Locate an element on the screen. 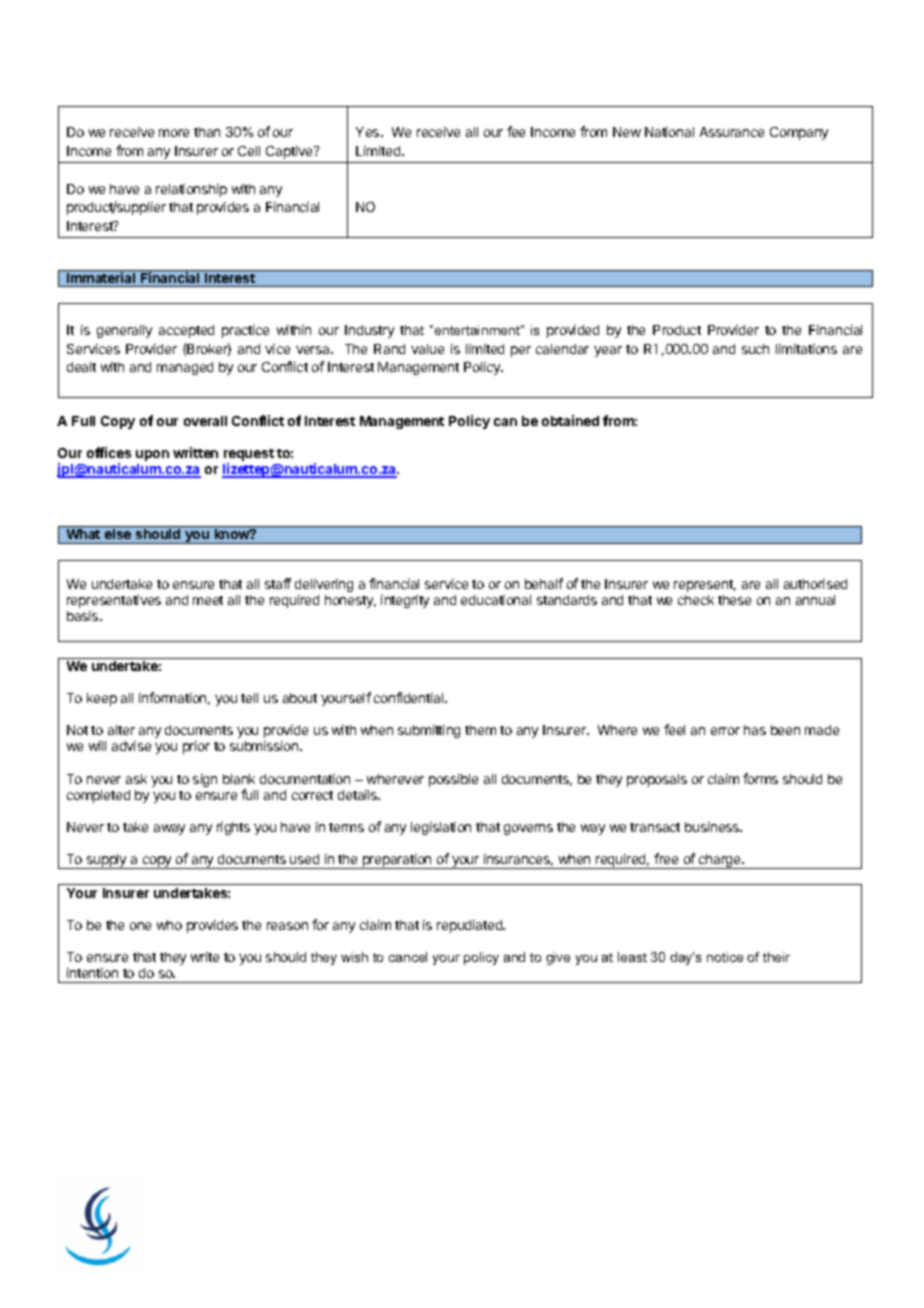 Image resolution: width=924 pixels, height=1308 pixels. authorised is located at coordinates (815, 584).
